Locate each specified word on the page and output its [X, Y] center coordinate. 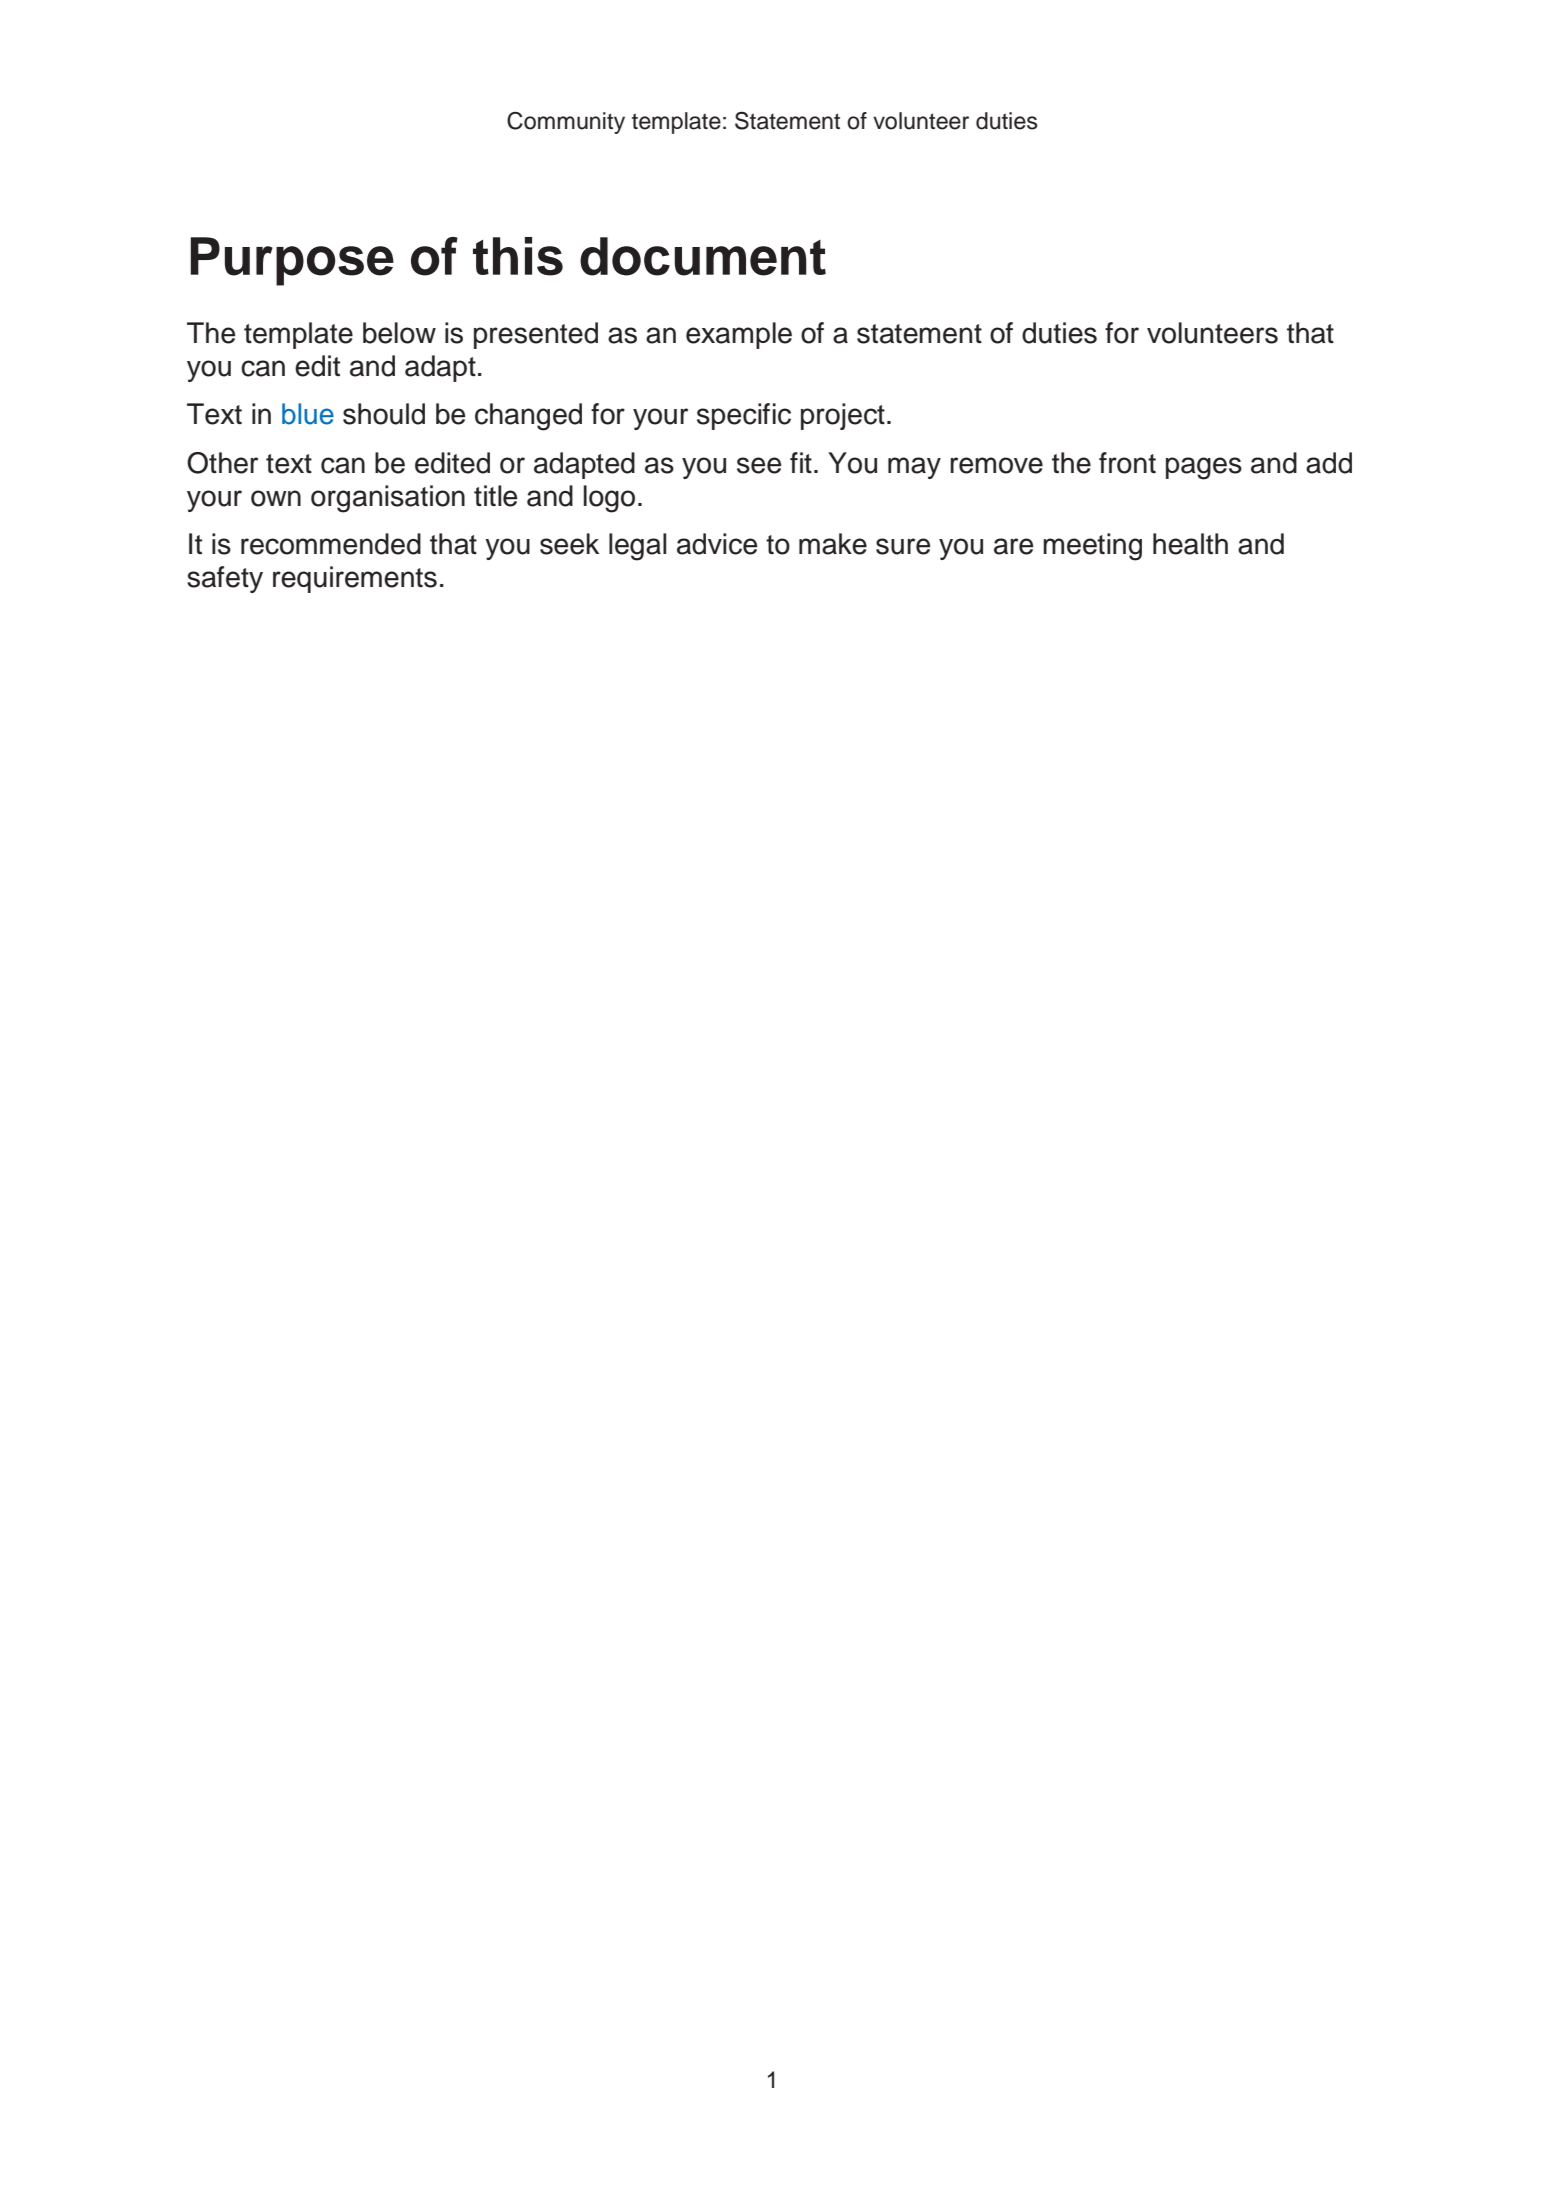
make [833, 544]
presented [536, 335]
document [703, 256]
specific [744, 416]
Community [566, 123]
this [518, 256]
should [384, 414]
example [739, 335]
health [1190, 544]
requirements [355, 579]
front [1127, 463]
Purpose [292, 261]
